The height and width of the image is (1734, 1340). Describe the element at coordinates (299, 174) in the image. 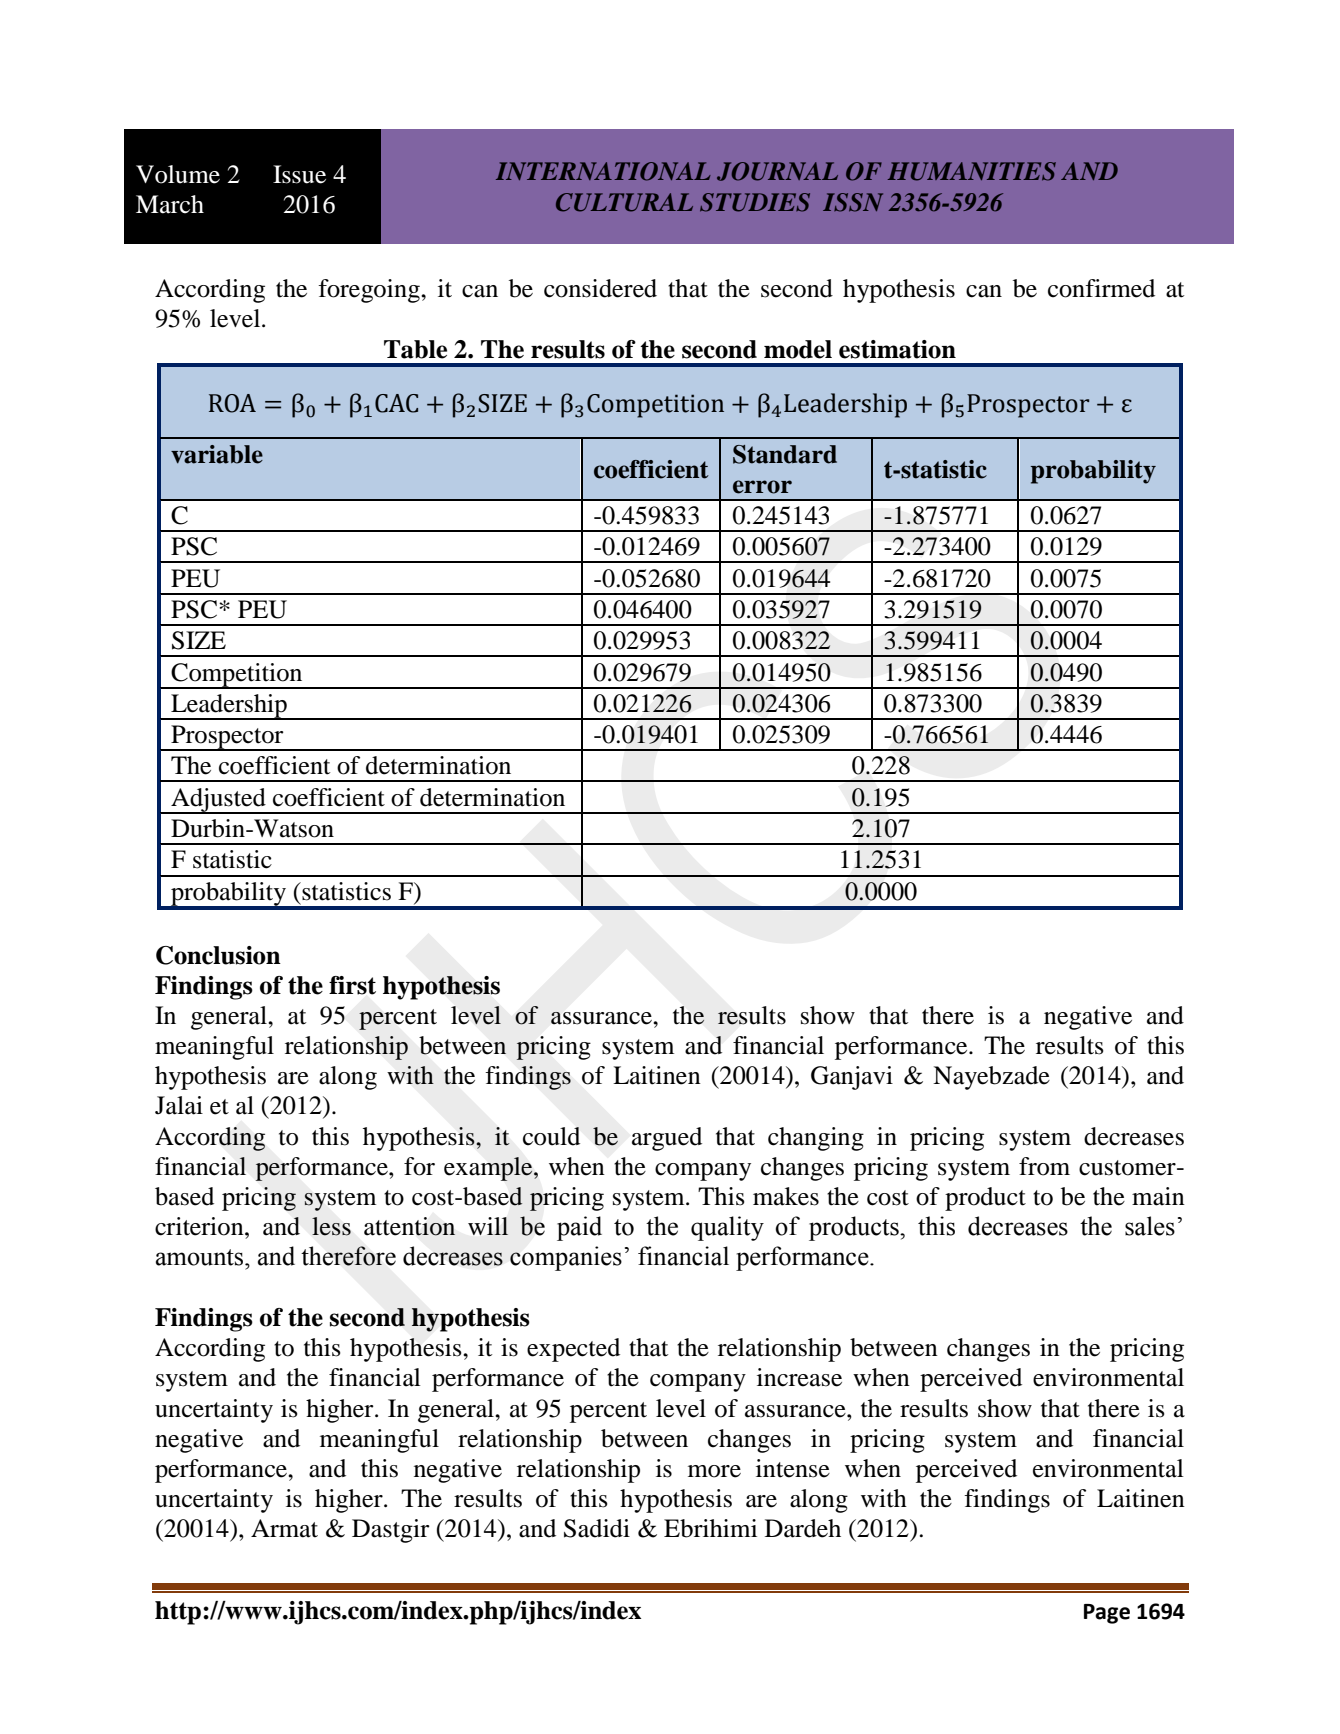

I see `Issue` at that location.
